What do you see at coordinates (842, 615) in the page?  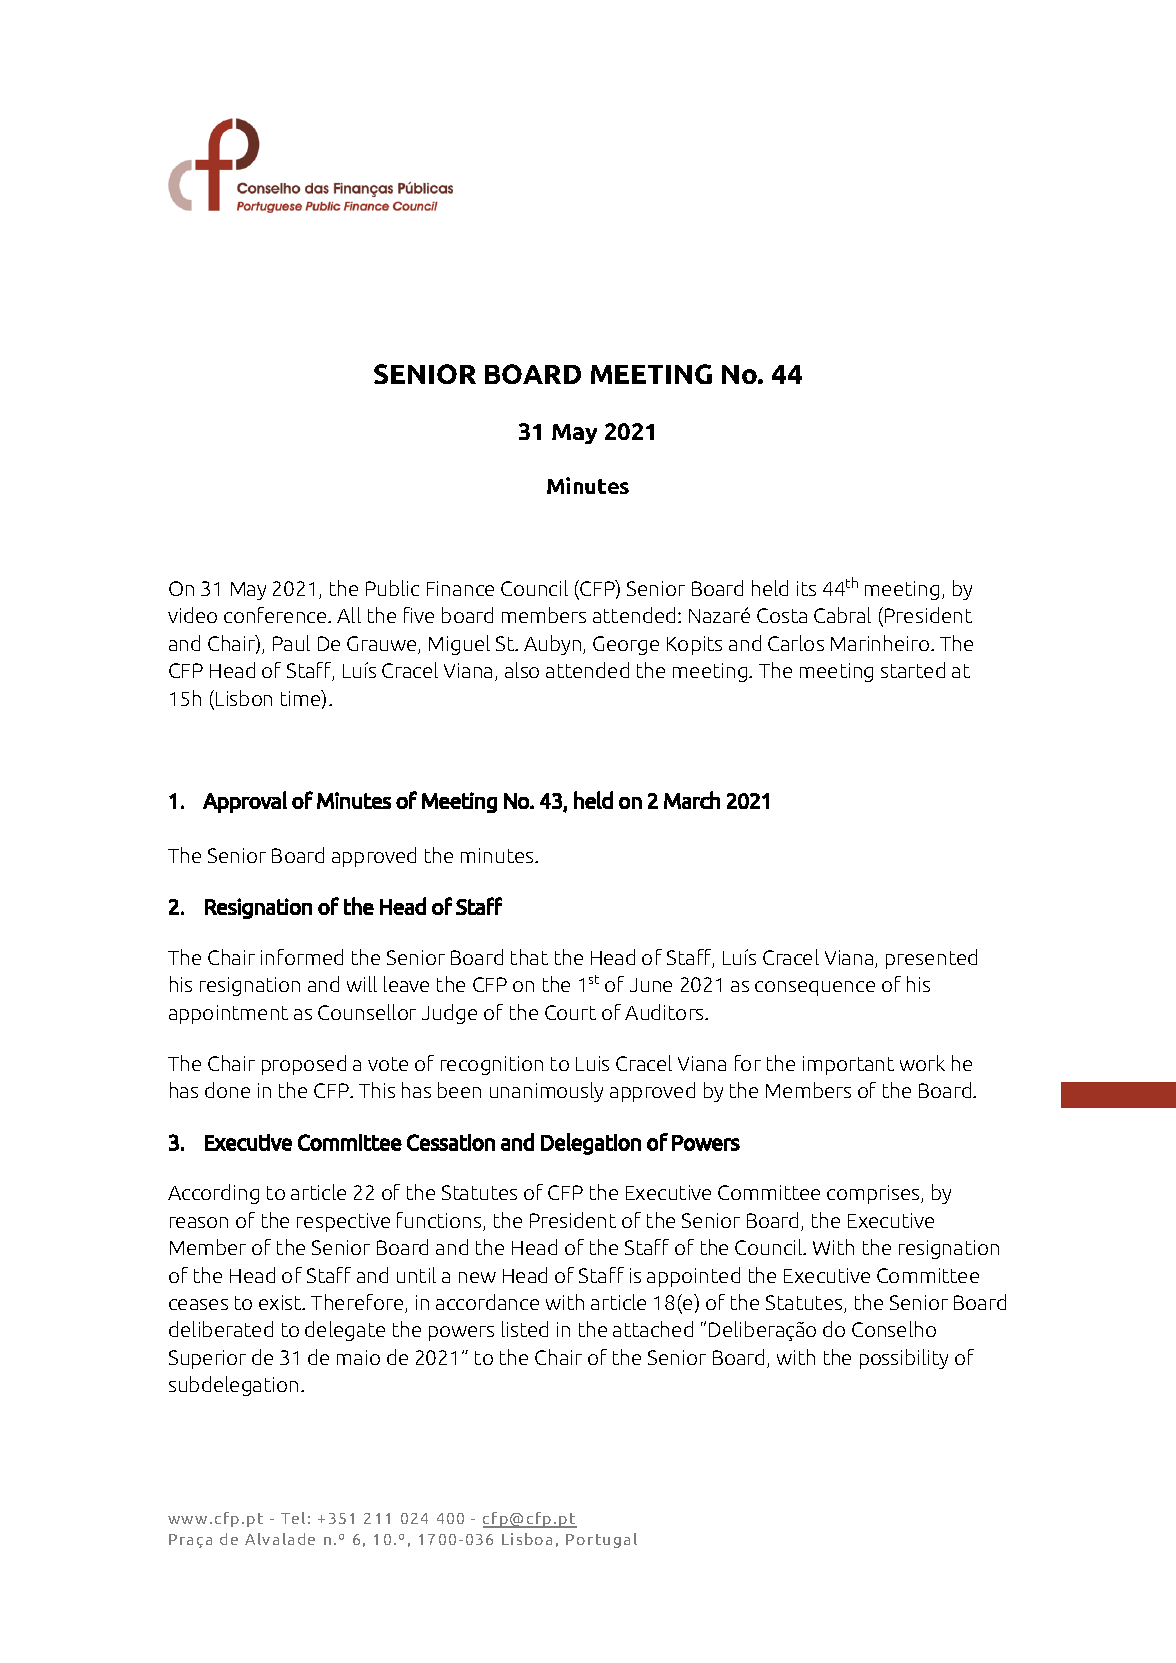 I see `Cabral` at bounding box center [842, 615].
